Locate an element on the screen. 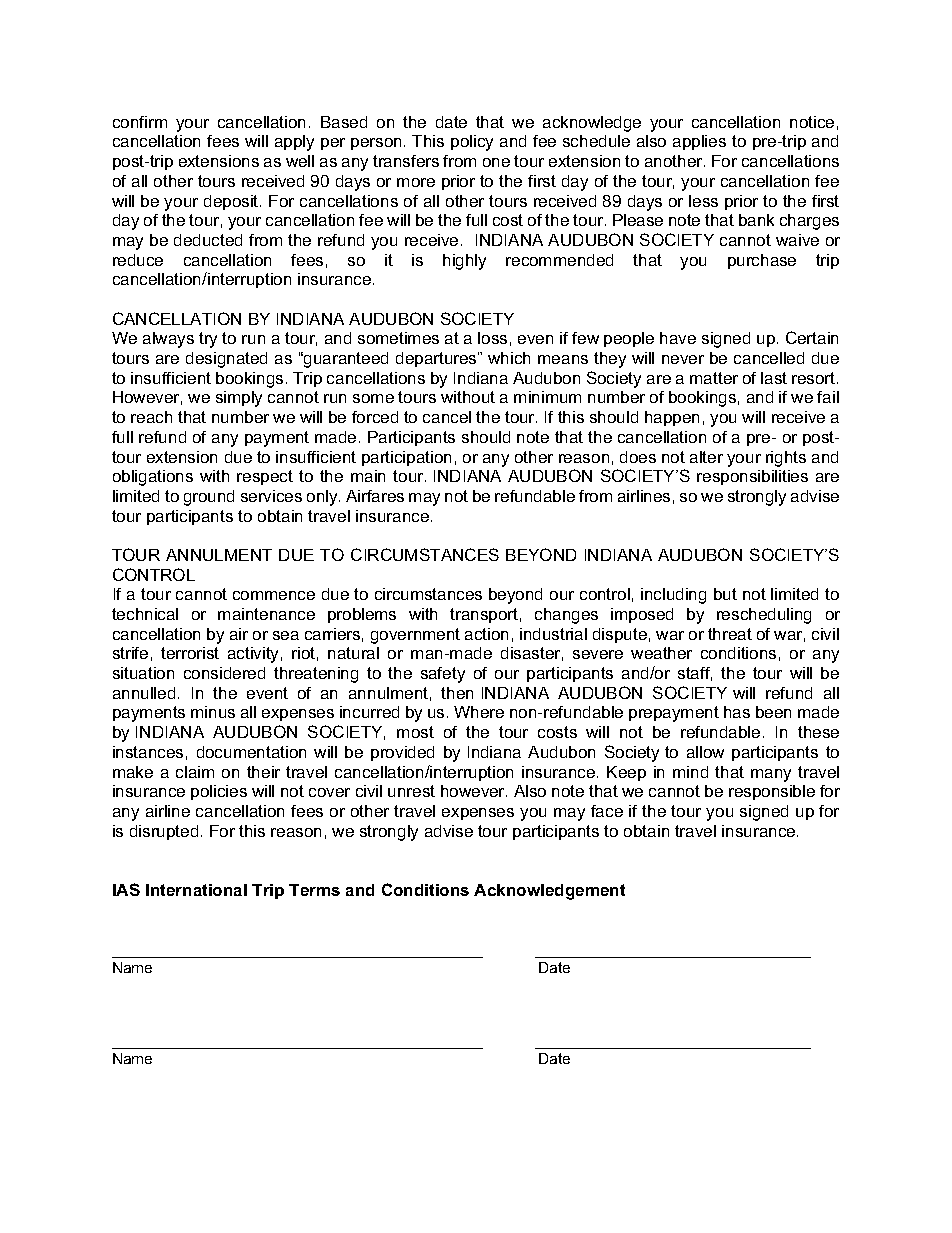 The width and height of the screenshot is (952, 1233). confirm is located at coordinates (140, 122).
